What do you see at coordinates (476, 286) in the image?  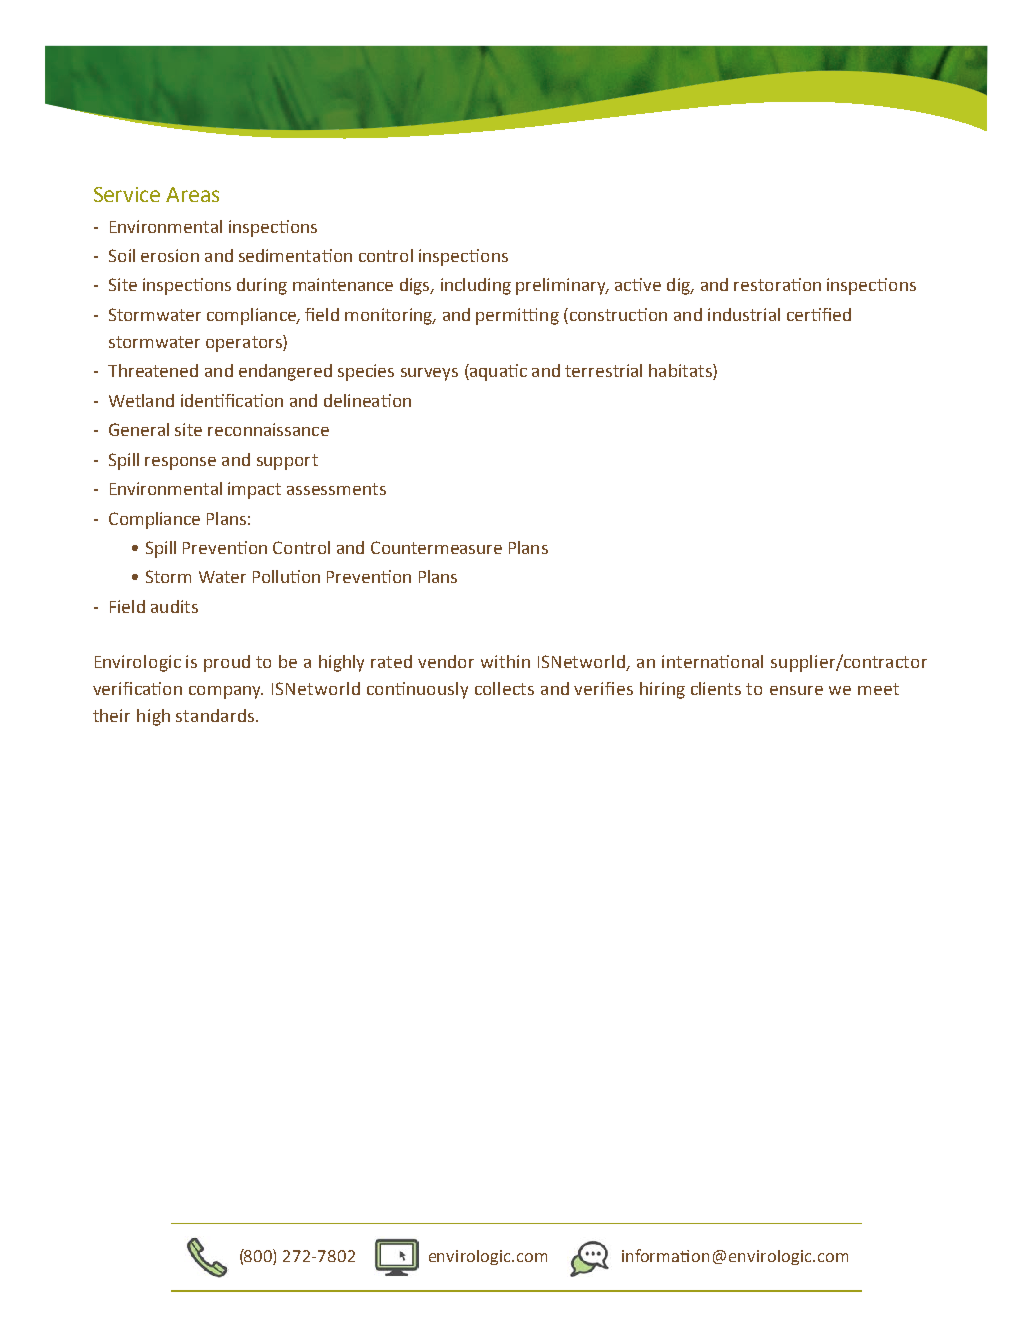 I see `including` at bounding box center [476, 286].
